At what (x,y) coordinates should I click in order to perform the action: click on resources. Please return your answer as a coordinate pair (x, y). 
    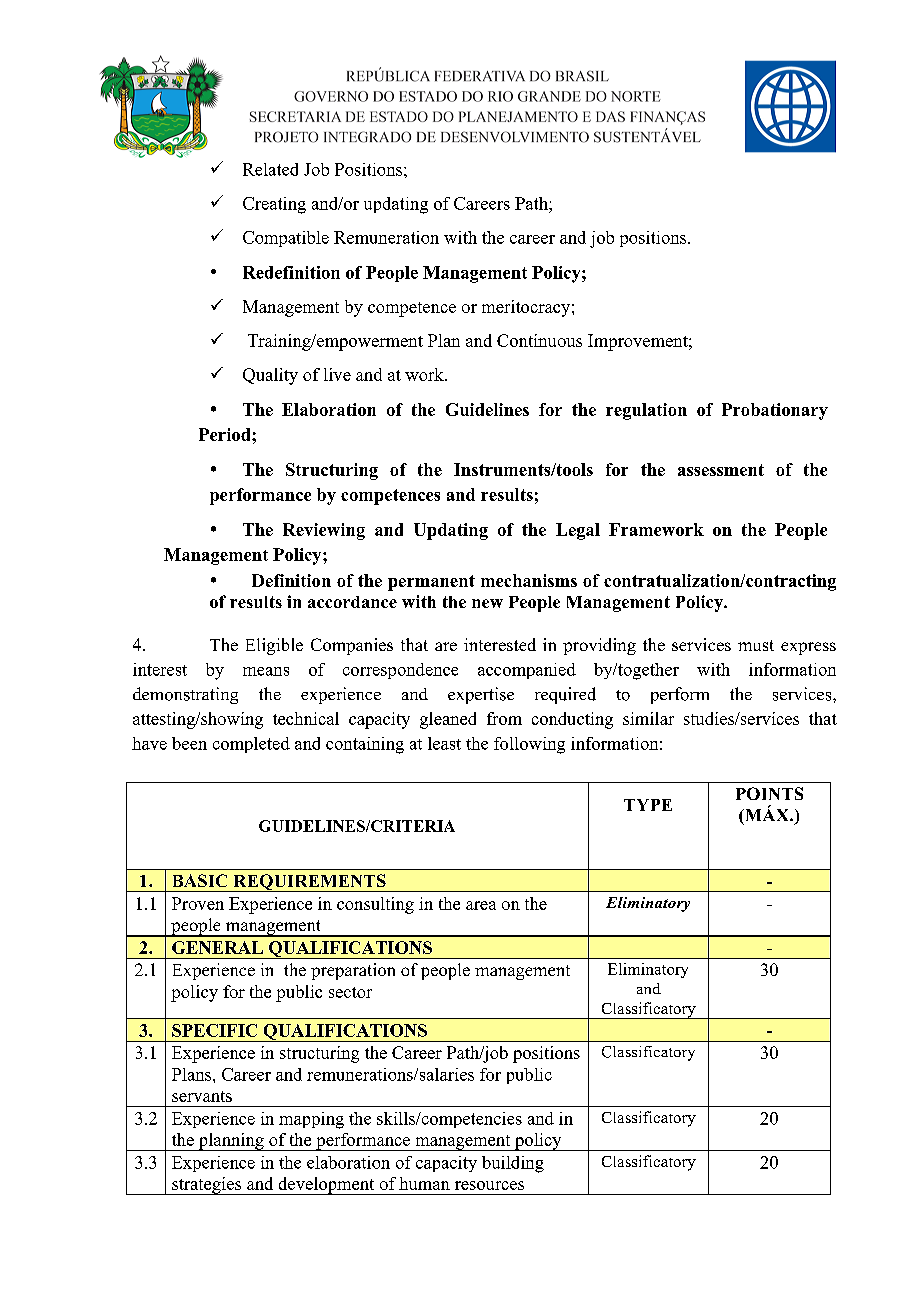
    Looking at the image, I should click on (489, 1185).
